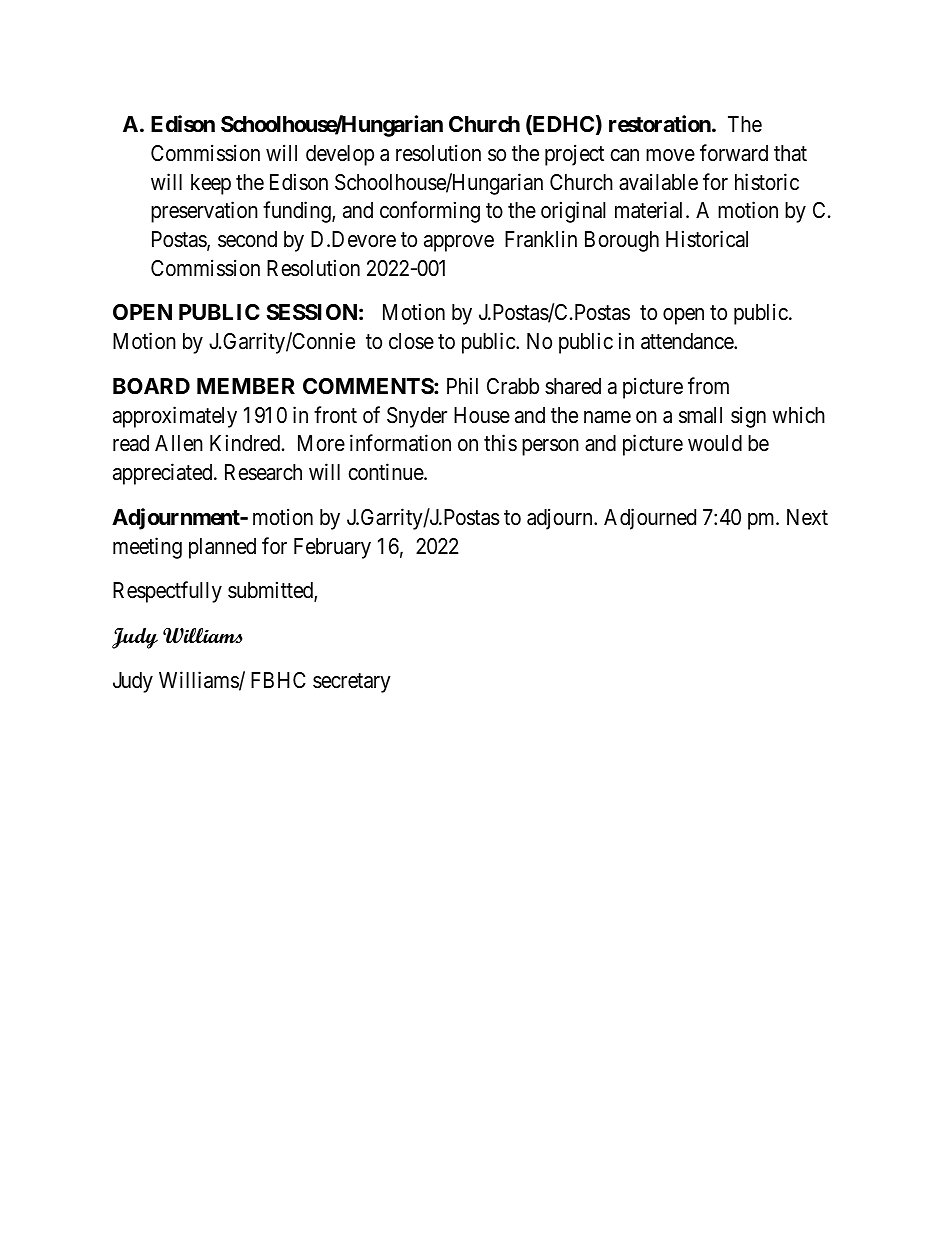  Describe the element at coordinates (352, 683) in the screenshot. I see `secretary` at that location.
